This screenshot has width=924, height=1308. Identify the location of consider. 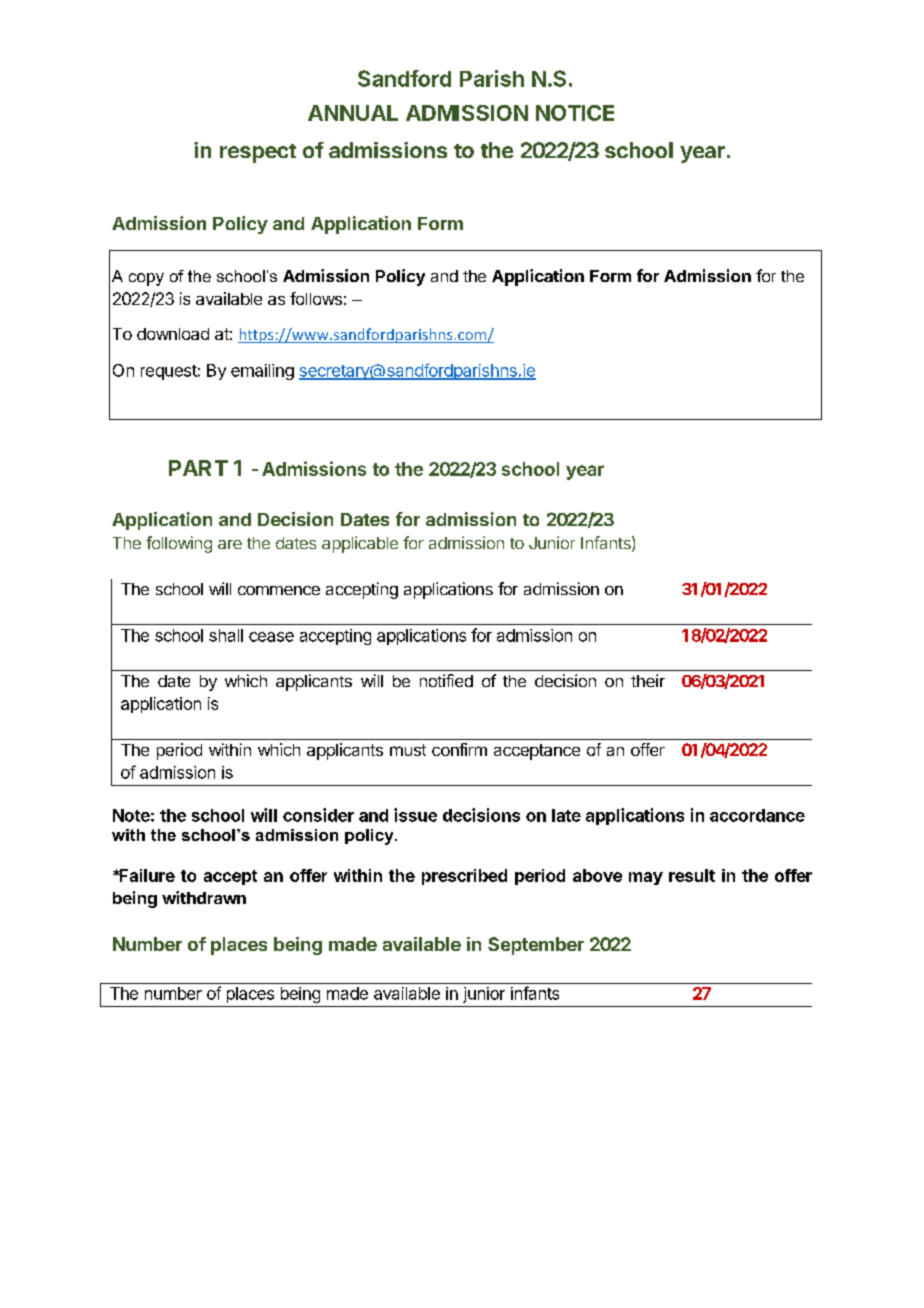
(318, 815).
